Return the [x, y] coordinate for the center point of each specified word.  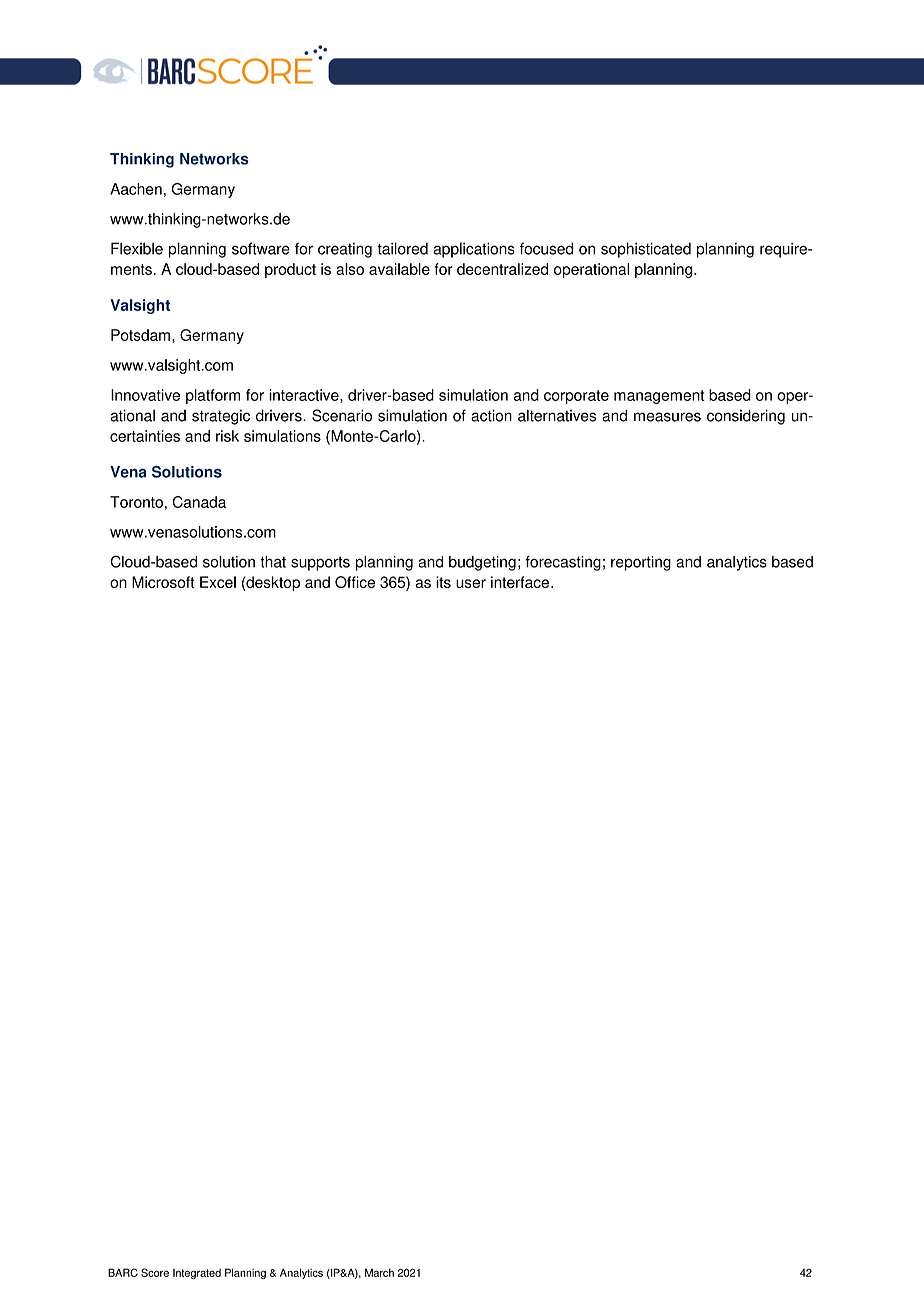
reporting [641, 563]
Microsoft [163, 582]
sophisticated [646, 250]
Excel [218, 582]
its [443, 582]
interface [520, 582]
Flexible [137, 248]
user [471, 583]
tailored [402, 248]
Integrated [197, 1274]
